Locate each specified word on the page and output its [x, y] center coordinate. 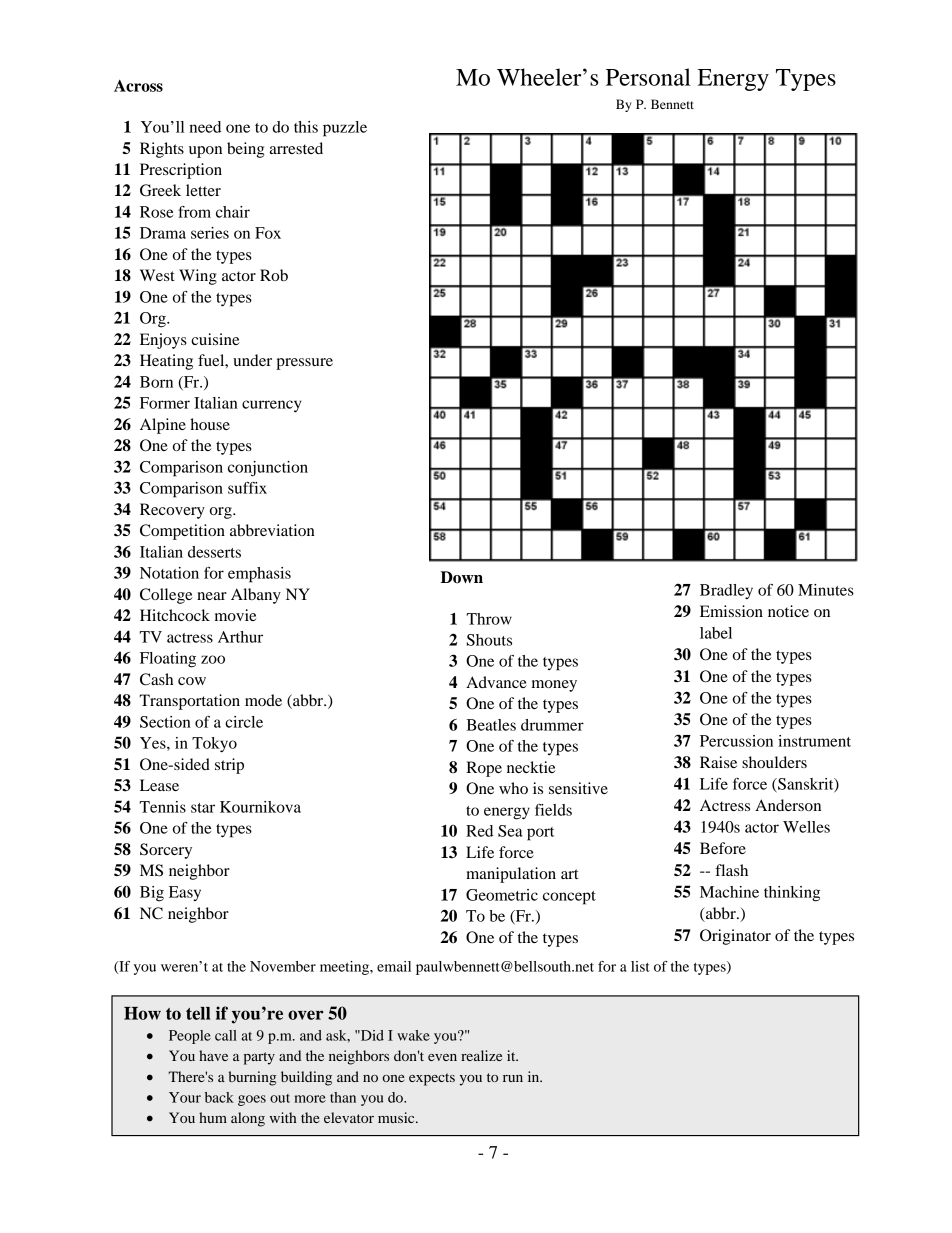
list [640, 966]
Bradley [726, 591]
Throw [489, 619]
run [513, 1078]
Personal [648, 77]
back [219, 1097]
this [306, 127]
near [212, 596]
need [205, 127]
